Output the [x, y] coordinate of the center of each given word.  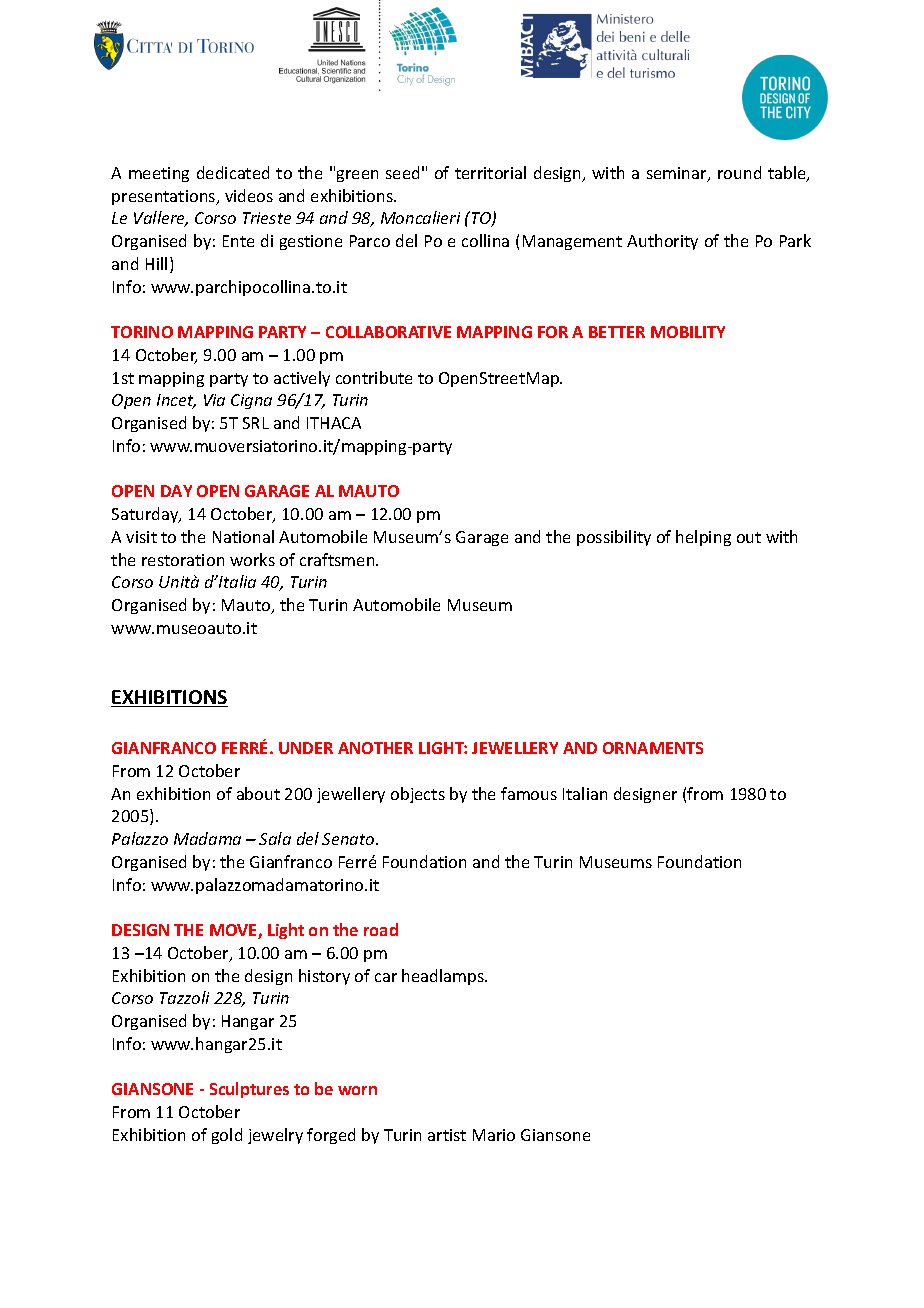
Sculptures [249, 1090]
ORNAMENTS [653, 748]
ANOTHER [375, 748]
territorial [490, 172]
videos [249, 195]
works [252, 559]
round [739, 172]
